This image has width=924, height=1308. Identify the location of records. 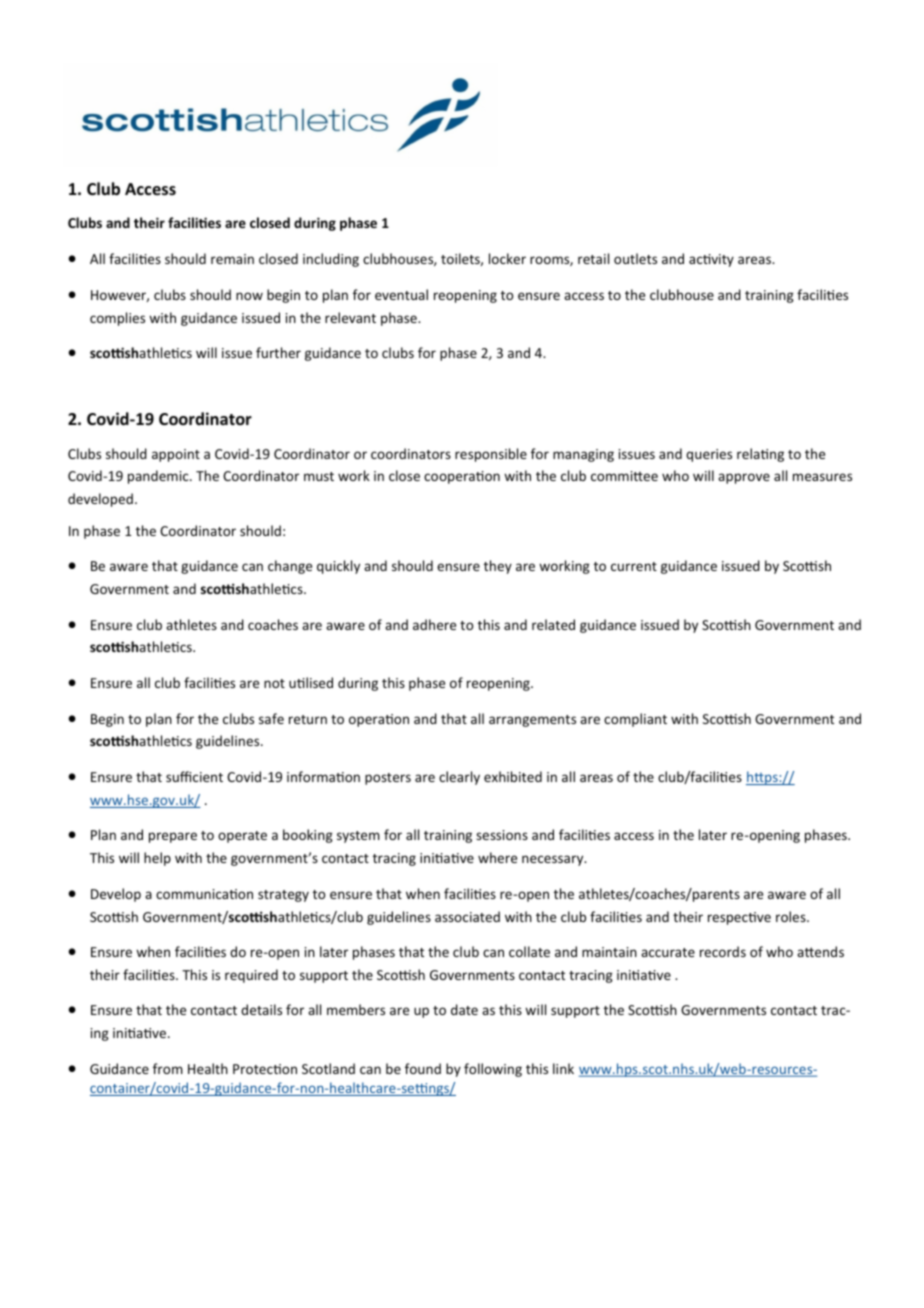
(723, 951).
